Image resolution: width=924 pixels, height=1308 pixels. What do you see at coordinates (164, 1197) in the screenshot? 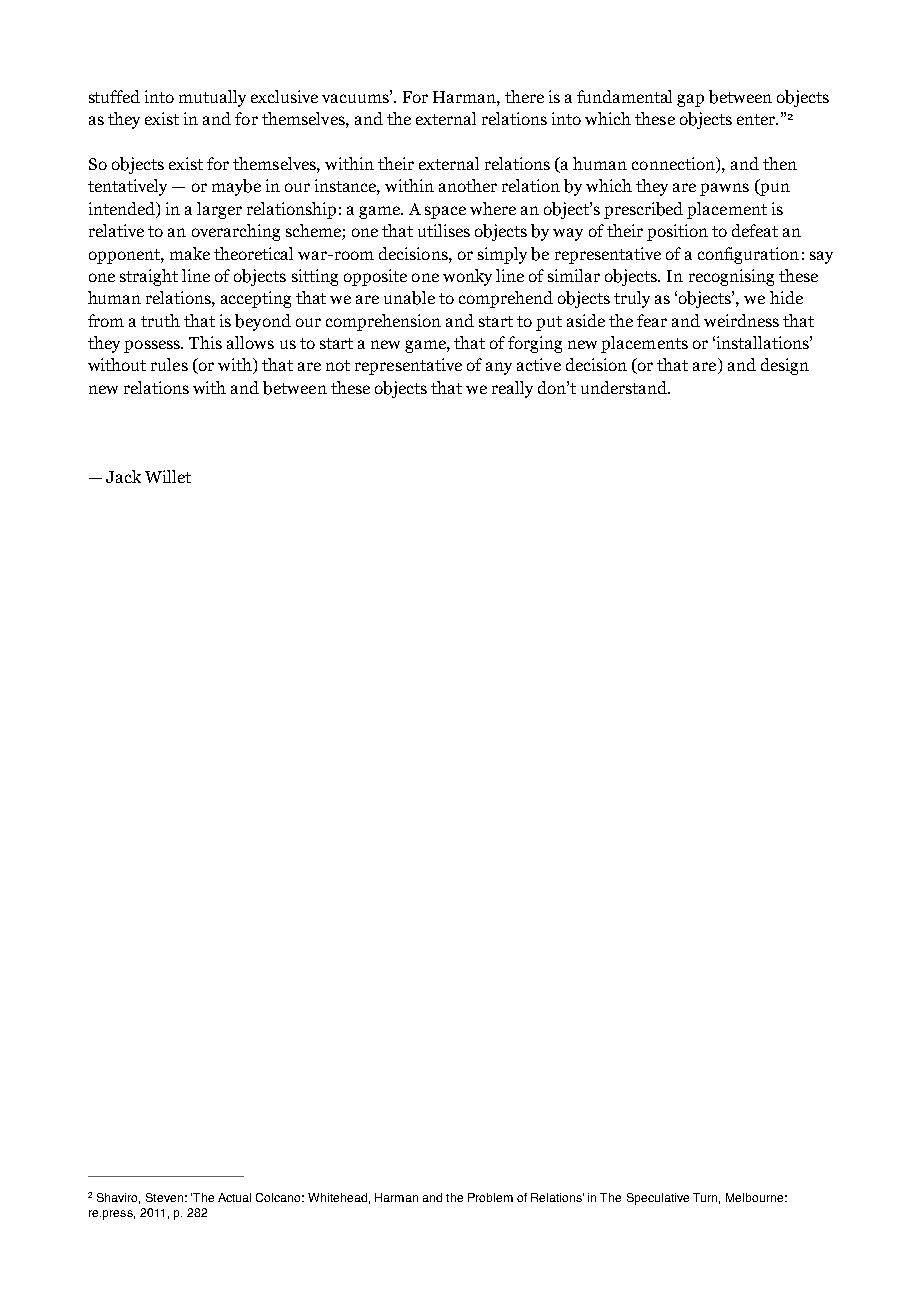
I see `Steven` at bounding box center [164, 1197].
